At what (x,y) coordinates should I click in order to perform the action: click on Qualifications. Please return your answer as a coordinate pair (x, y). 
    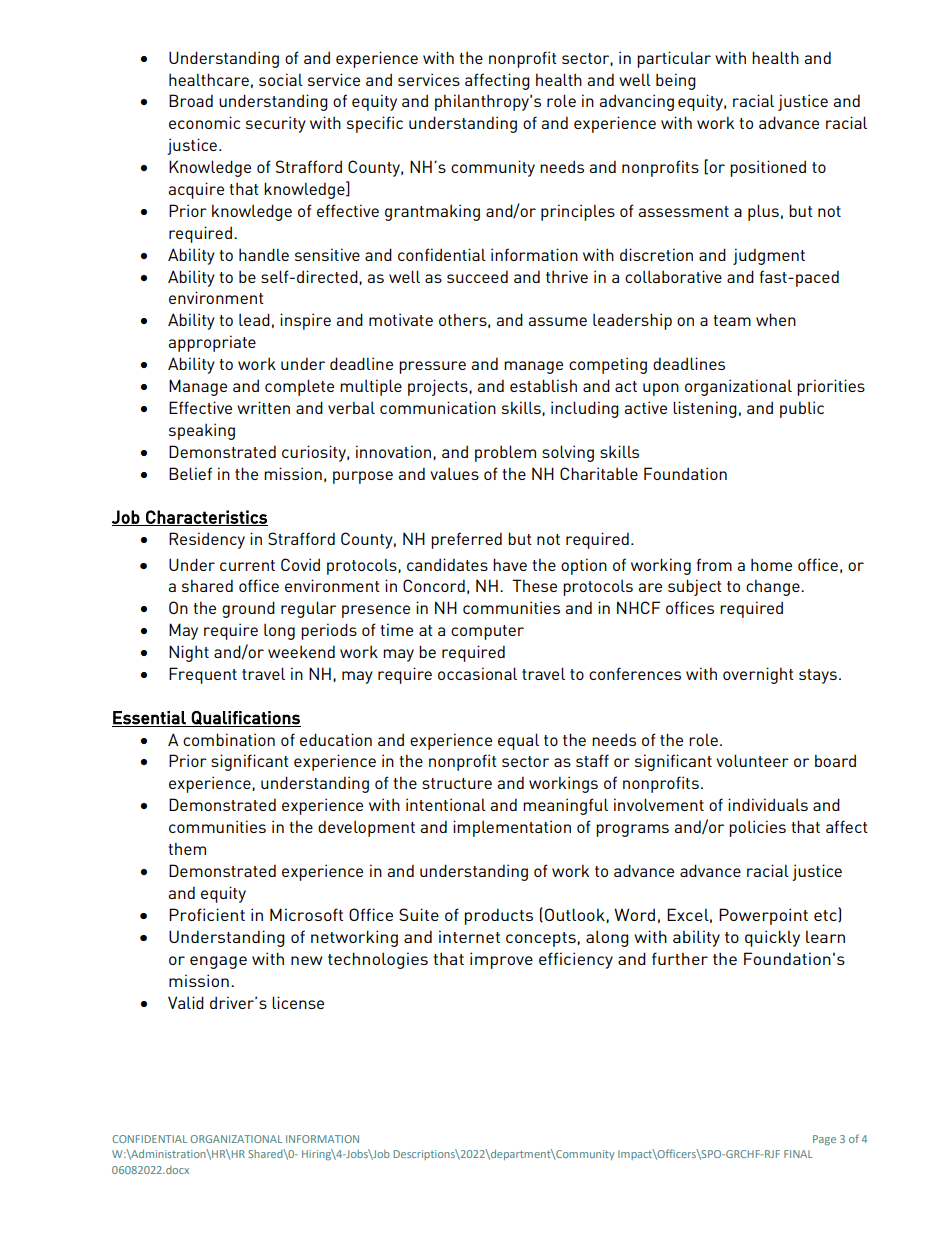
    Looking at the image, I should click on (245, 719).
